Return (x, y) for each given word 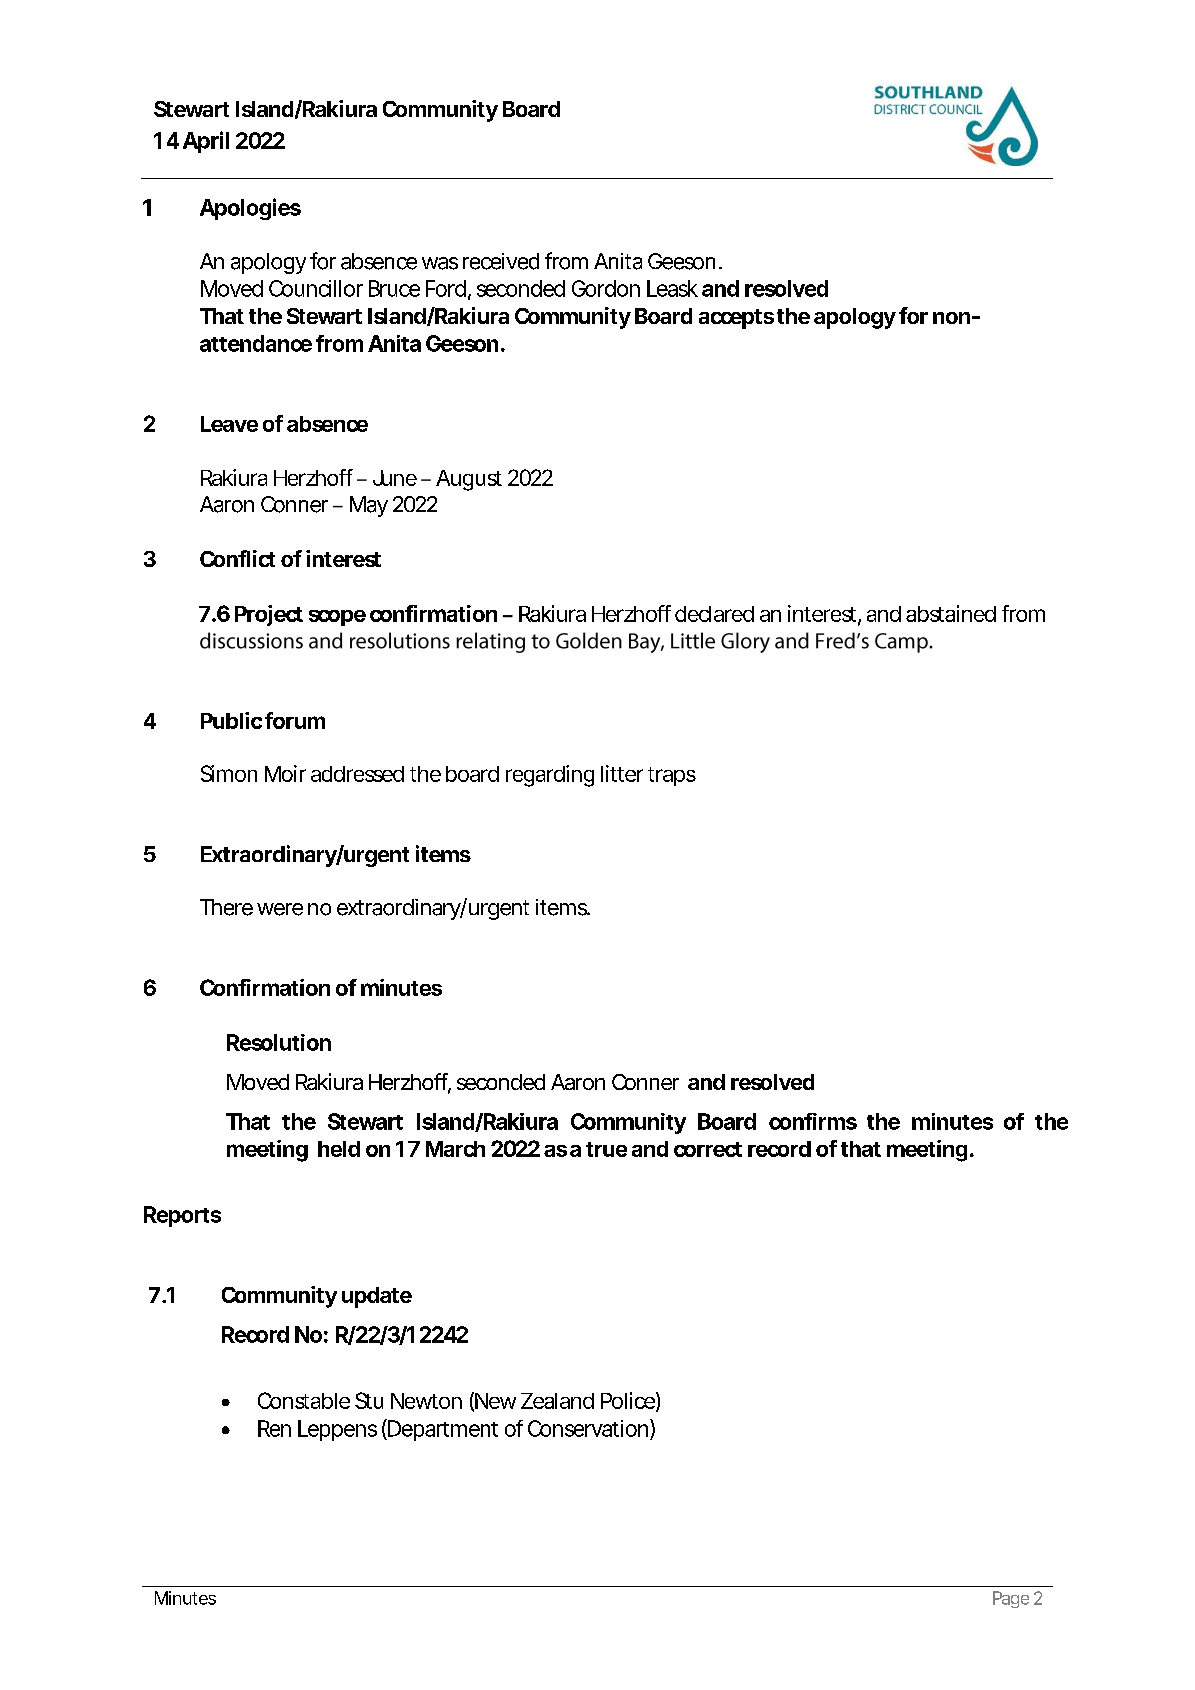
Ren (274, 1428)
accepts (736, 319)
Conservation (589, 1428)
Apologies (250, 209)
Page (1011, 1599)
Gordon (606, 288)
